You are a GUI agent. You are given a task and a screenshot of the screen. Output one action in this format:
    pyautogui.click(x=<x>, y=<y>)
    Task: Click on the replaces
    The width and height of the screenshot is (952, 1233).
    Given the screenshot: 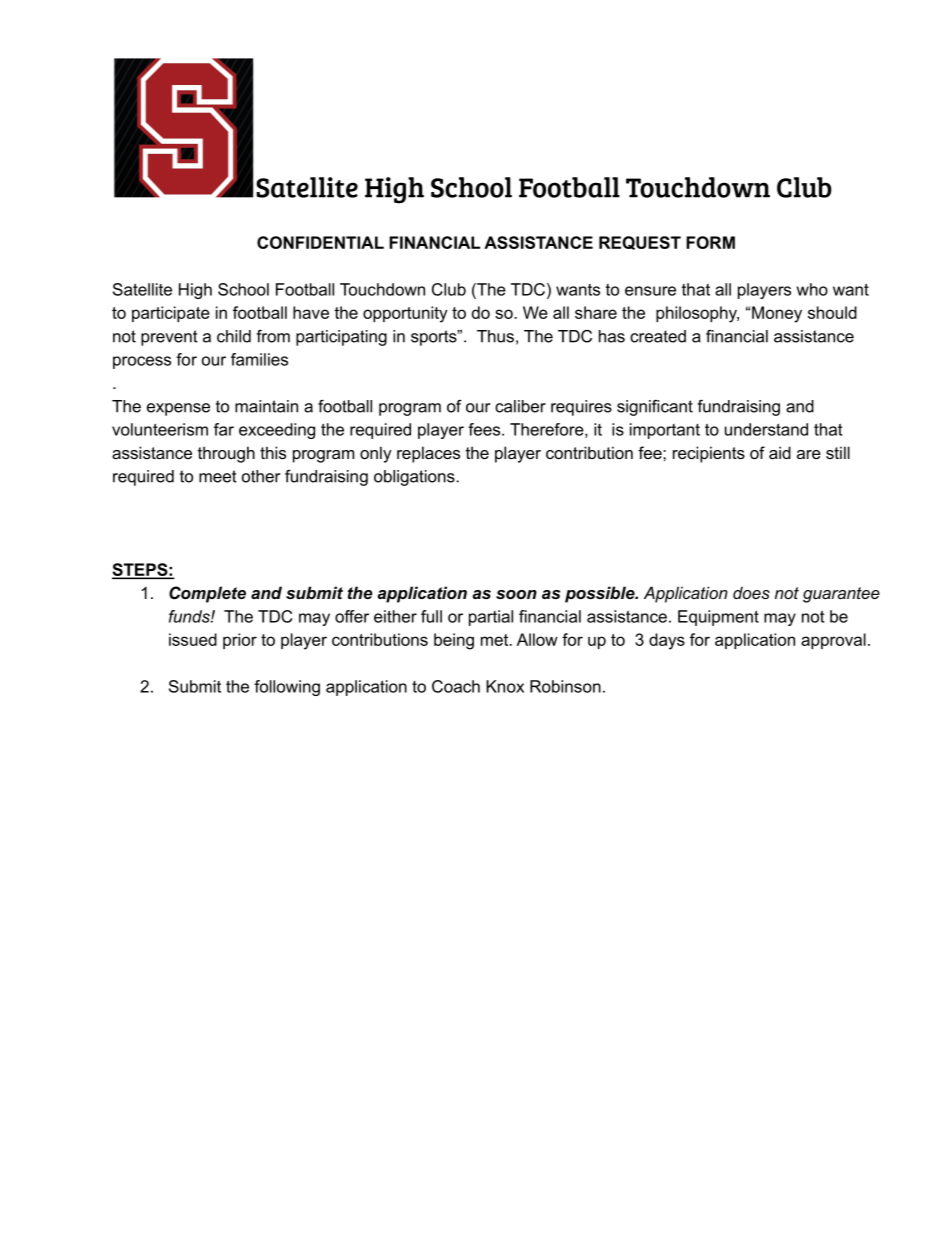 What is the action you would take?
    pyautogui.click(x=428, y=454)
